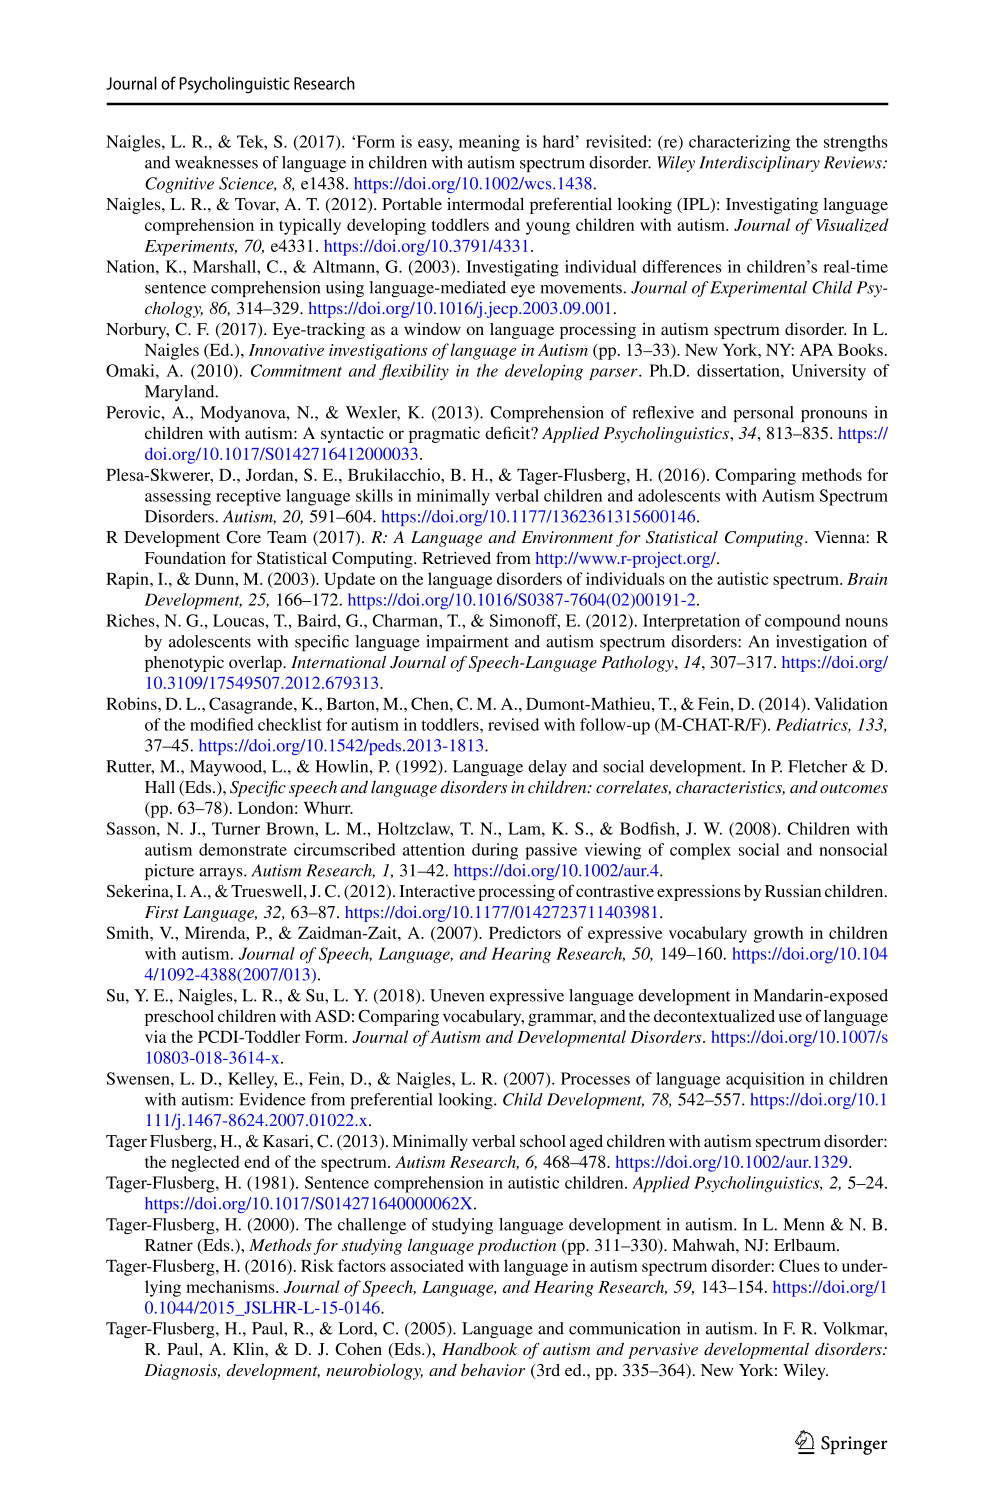 Image resolution: width=993 pixels, height=1505 pixels. I want to click on Kelley, so click(252, 1080).
